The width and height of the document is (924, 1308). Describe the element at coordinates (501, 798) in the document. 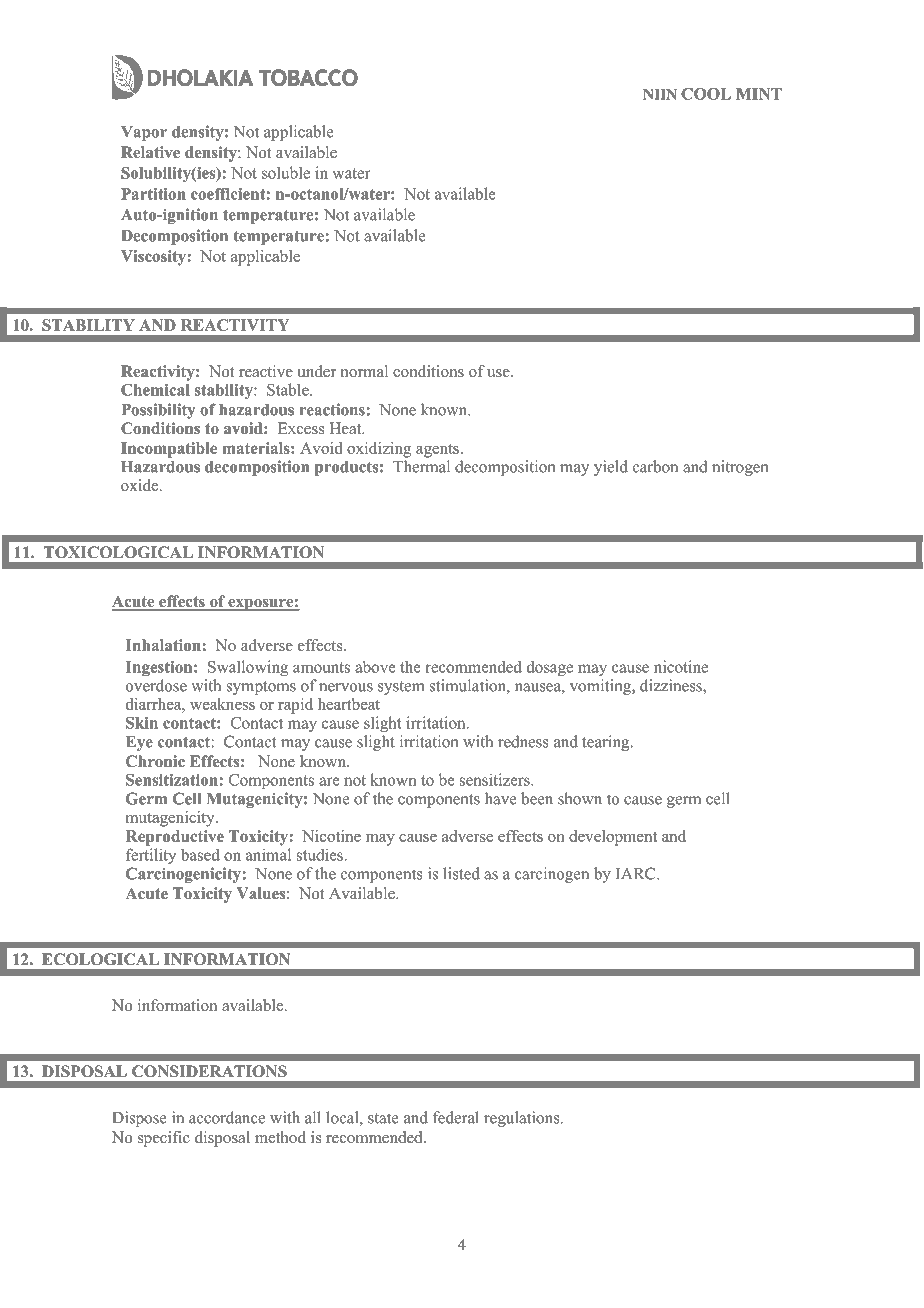

I see `have` at that location.
